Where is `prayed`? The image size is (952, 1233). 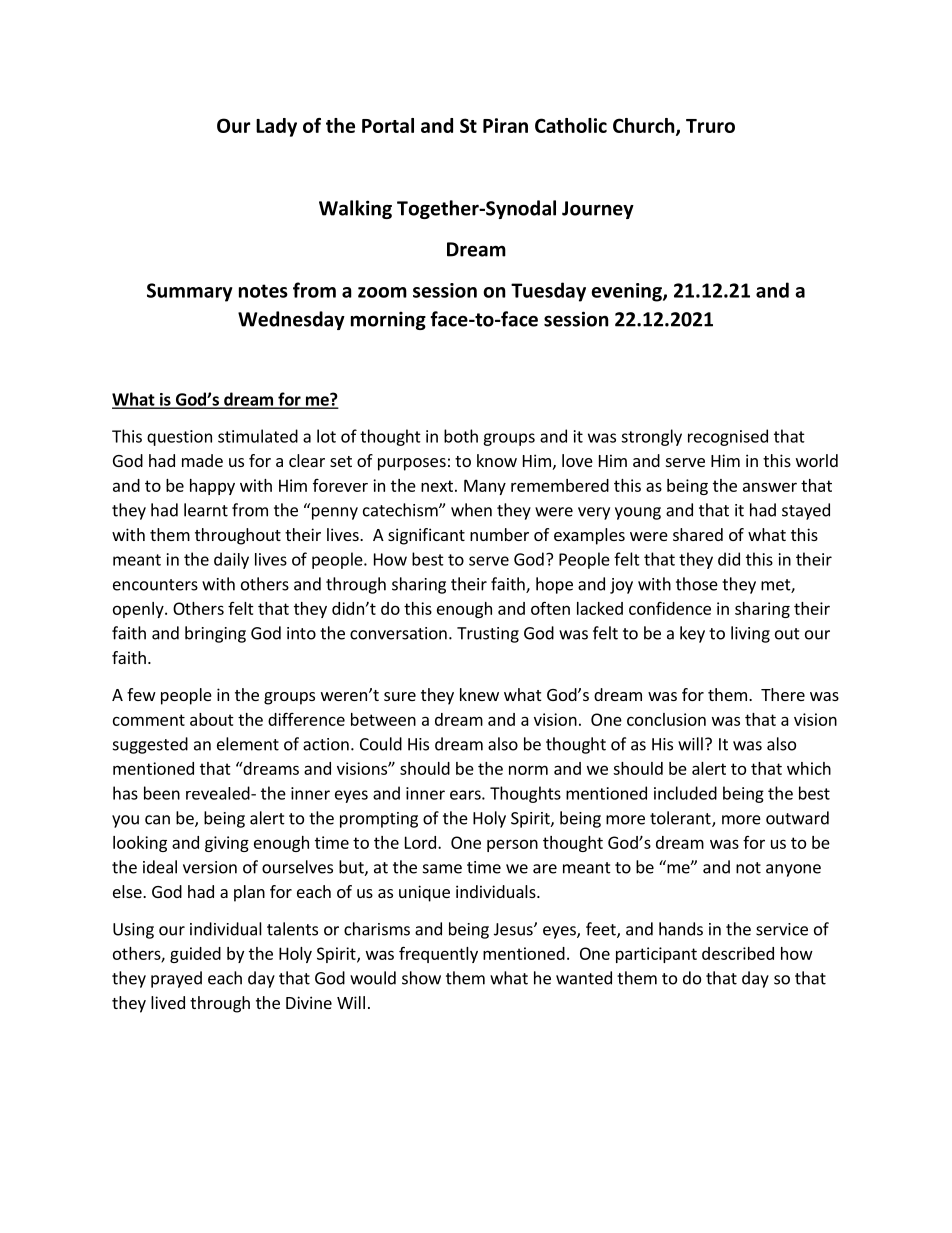
prayed is located at coordinates (176, 979).
